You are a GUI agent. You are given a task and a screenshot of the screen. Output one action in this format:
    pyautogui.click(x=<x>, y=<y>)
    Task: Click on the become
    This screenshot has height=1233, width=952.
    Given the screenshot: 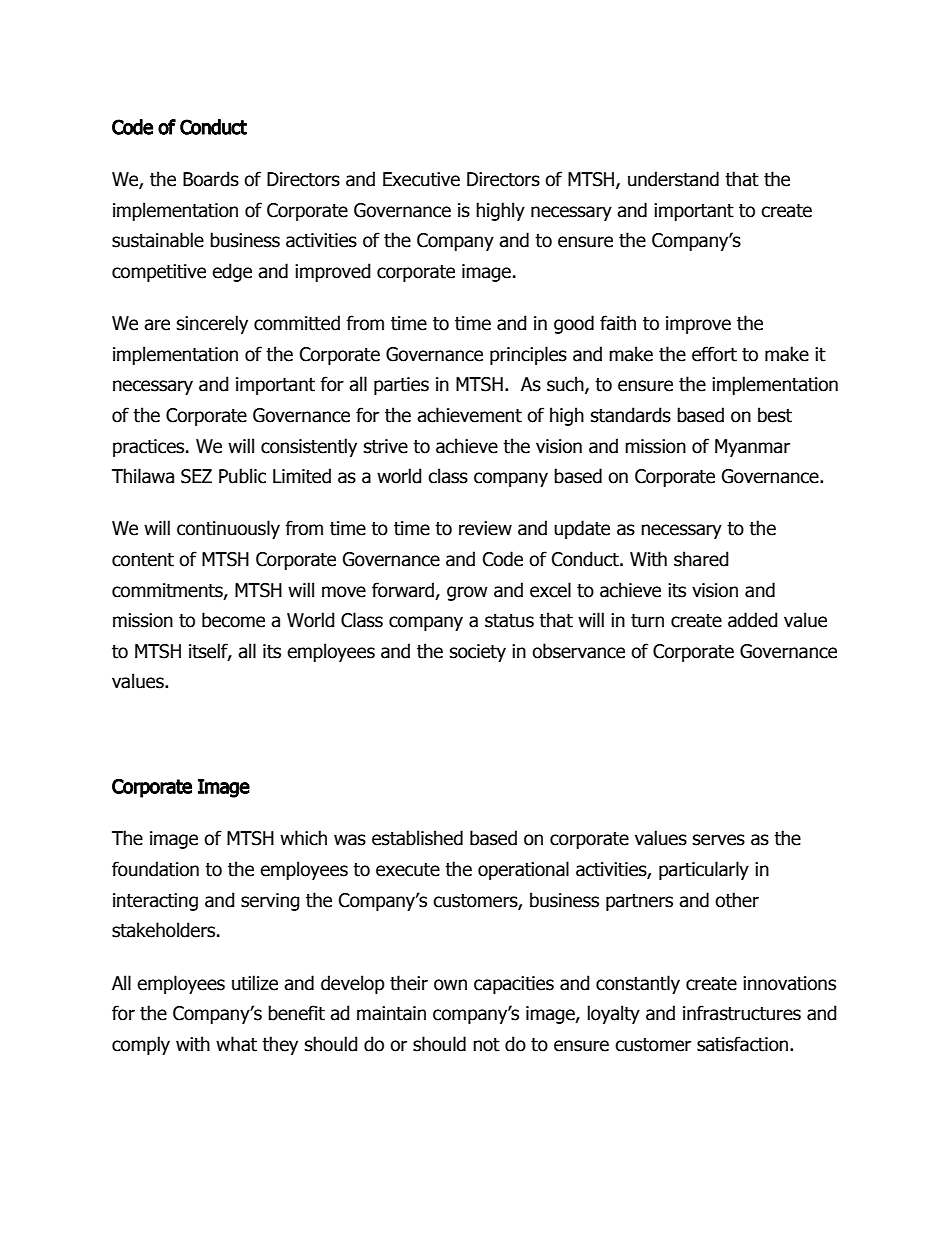 What is the action you would take?
    pyautogui.click(x=233, y=620)
